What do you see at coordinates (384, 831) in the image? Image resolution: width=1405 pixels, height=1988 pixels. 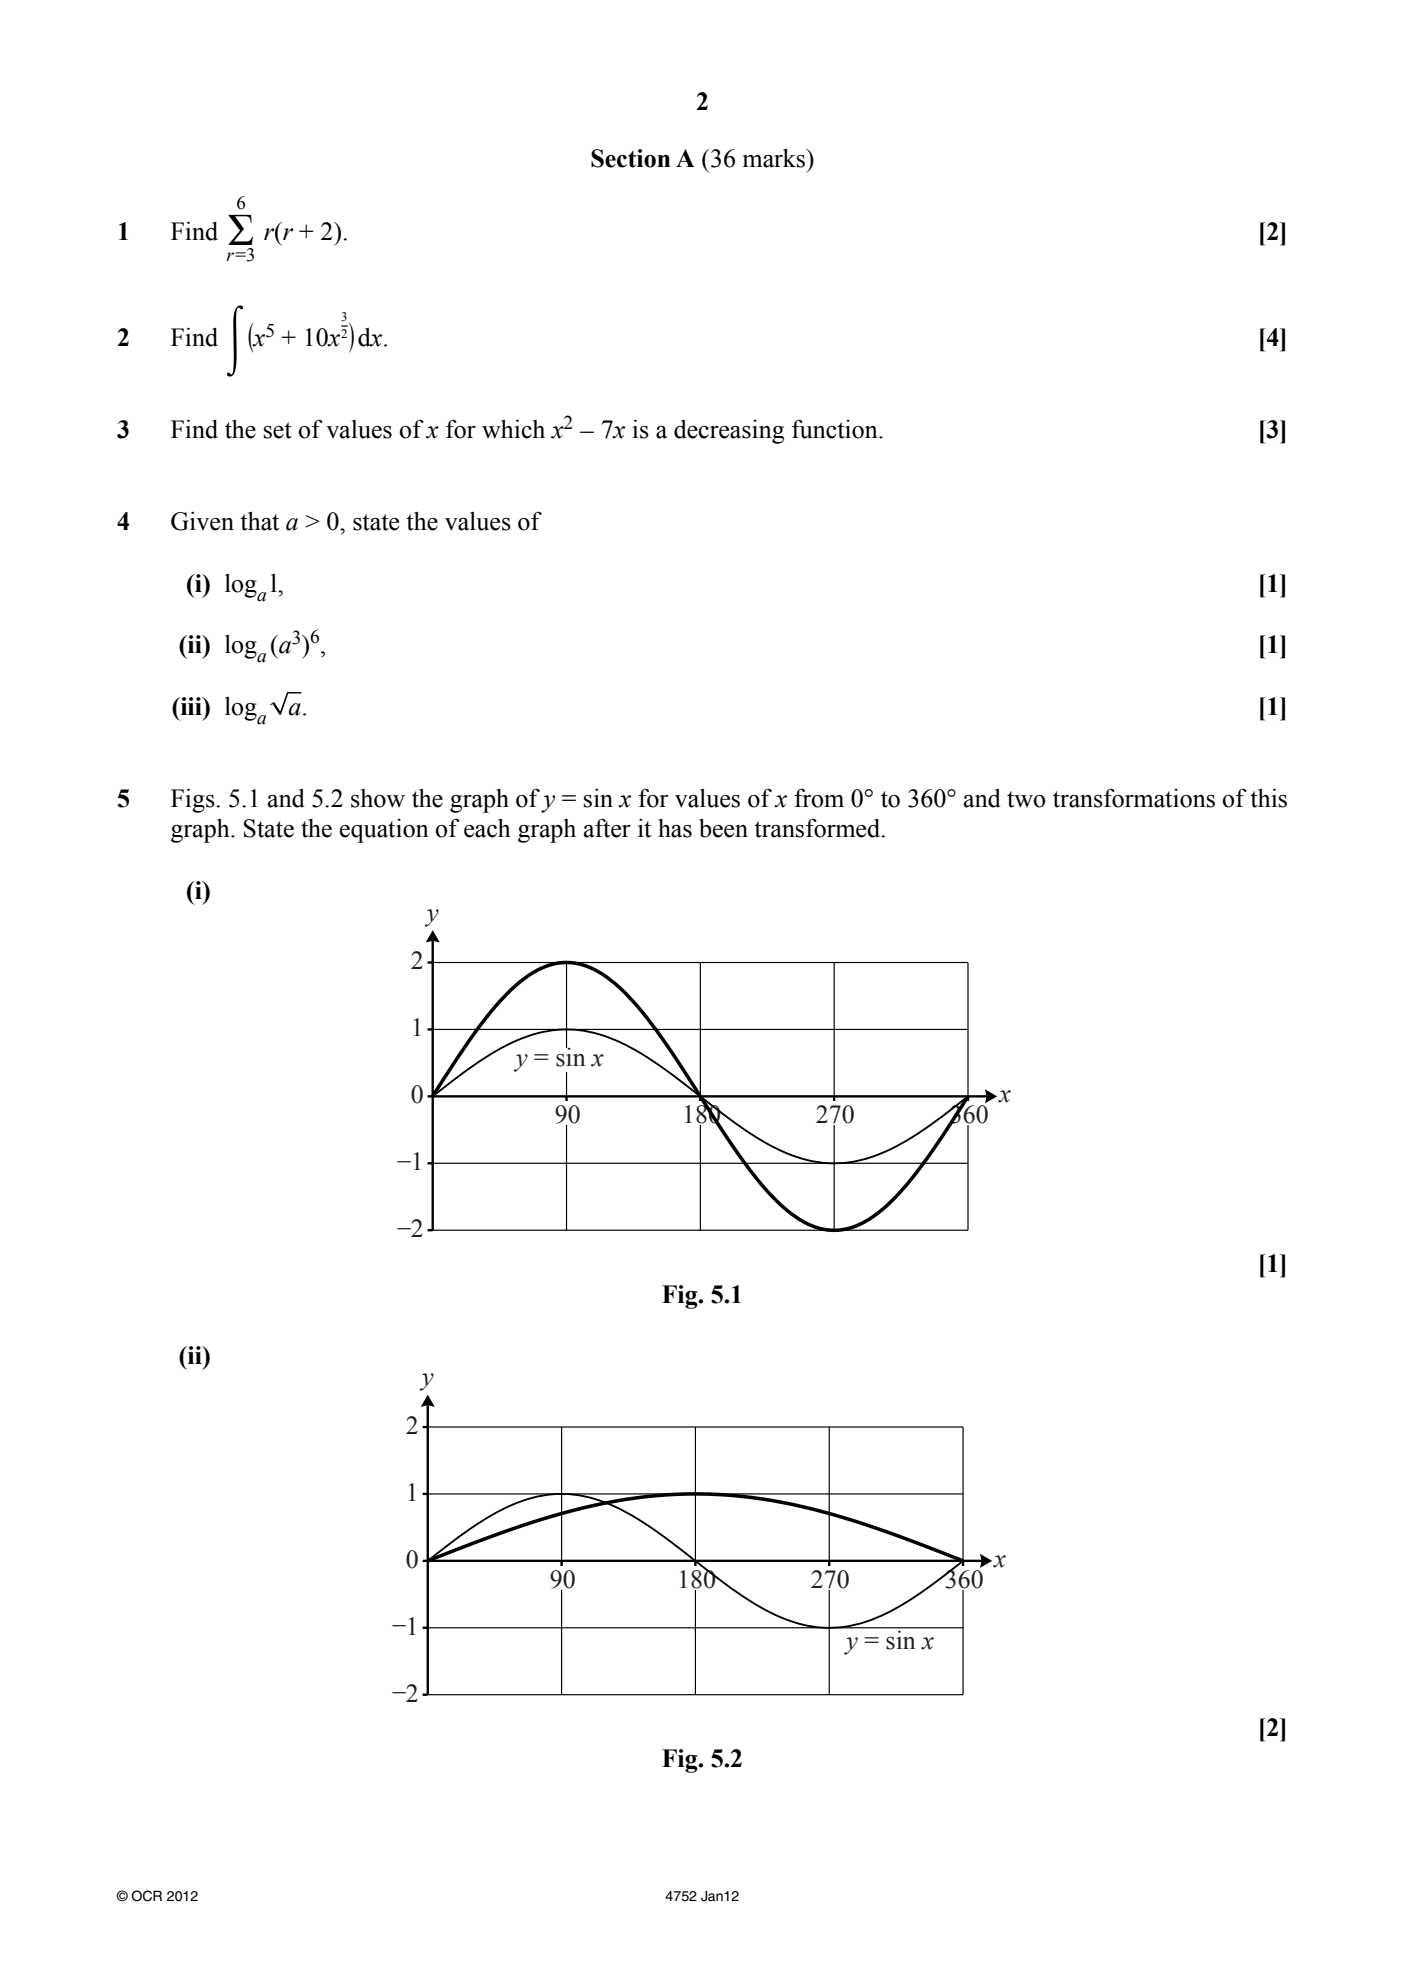 I see `equation` at bounding box center [384, 831].
